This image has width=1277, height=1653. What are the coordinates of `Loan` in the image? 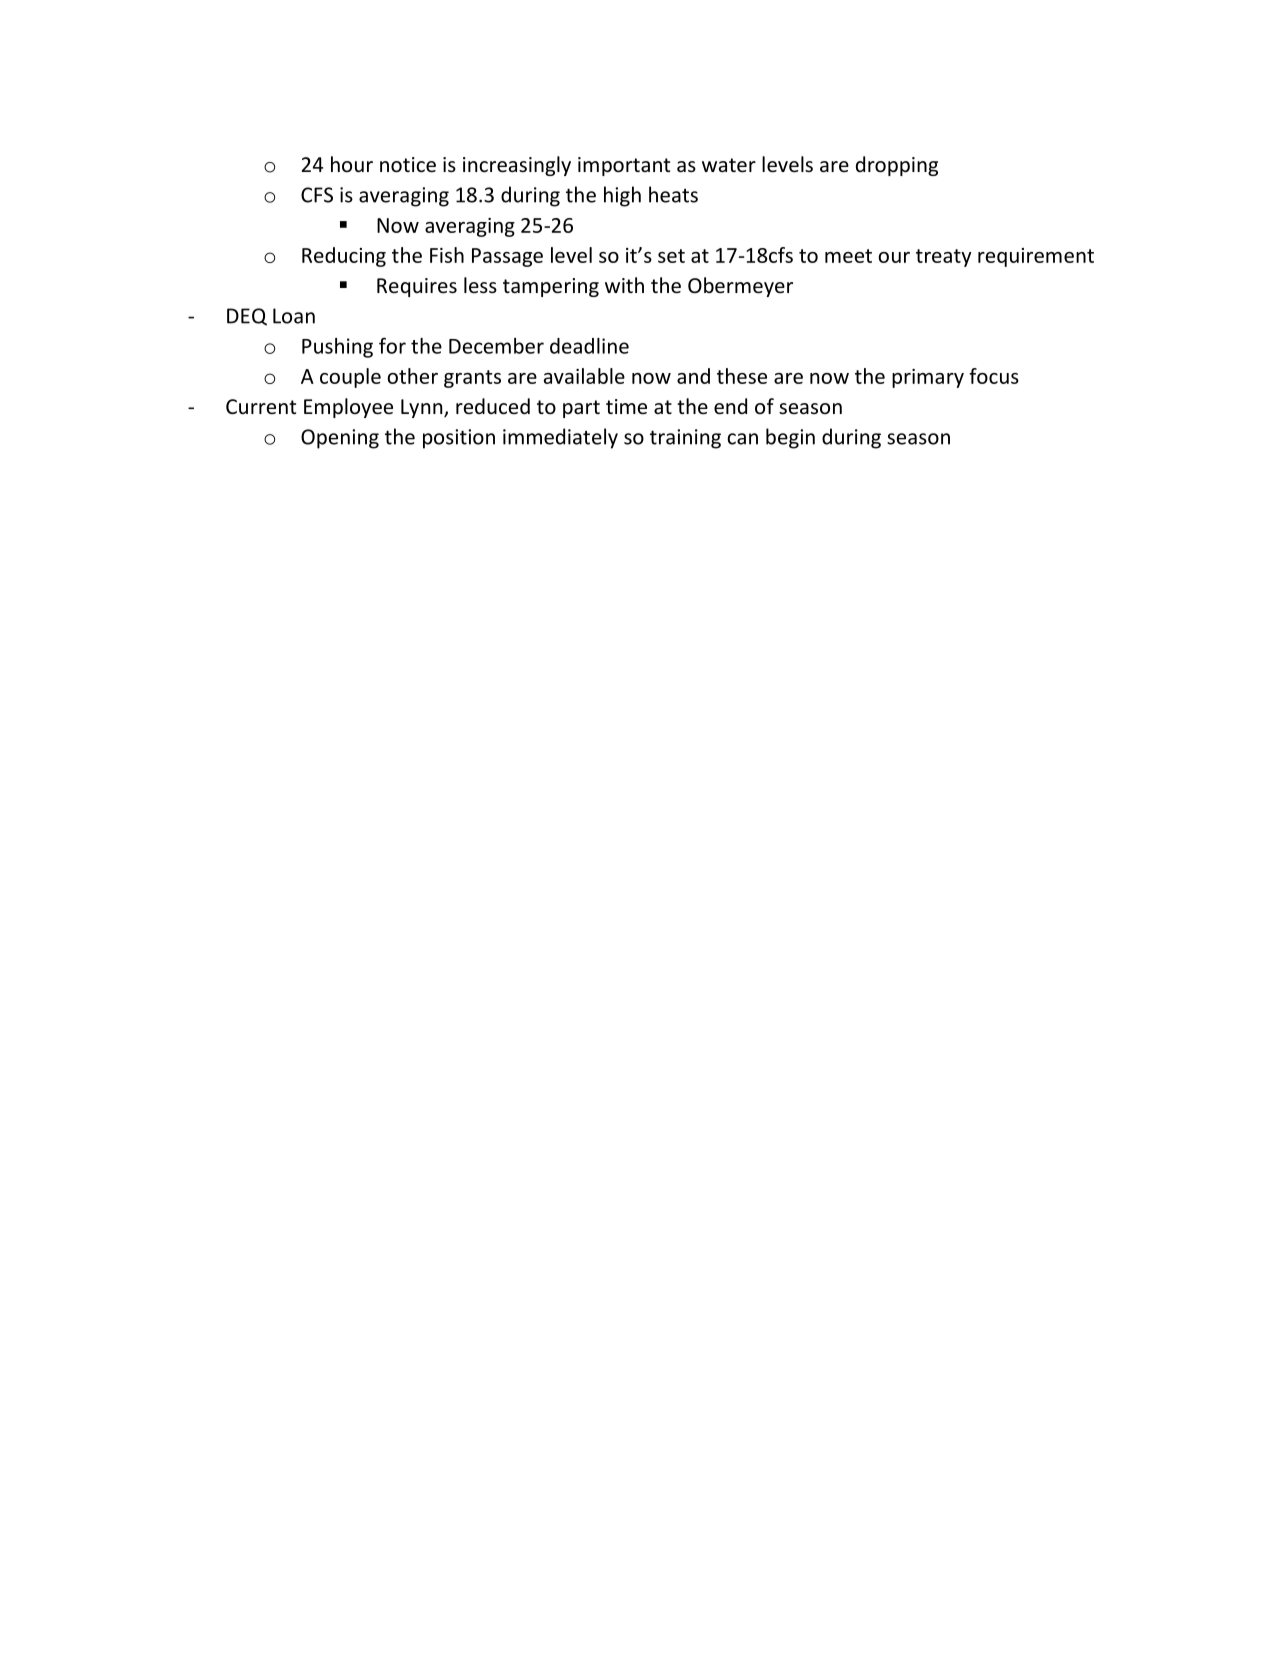 It's located at (294, 316).
